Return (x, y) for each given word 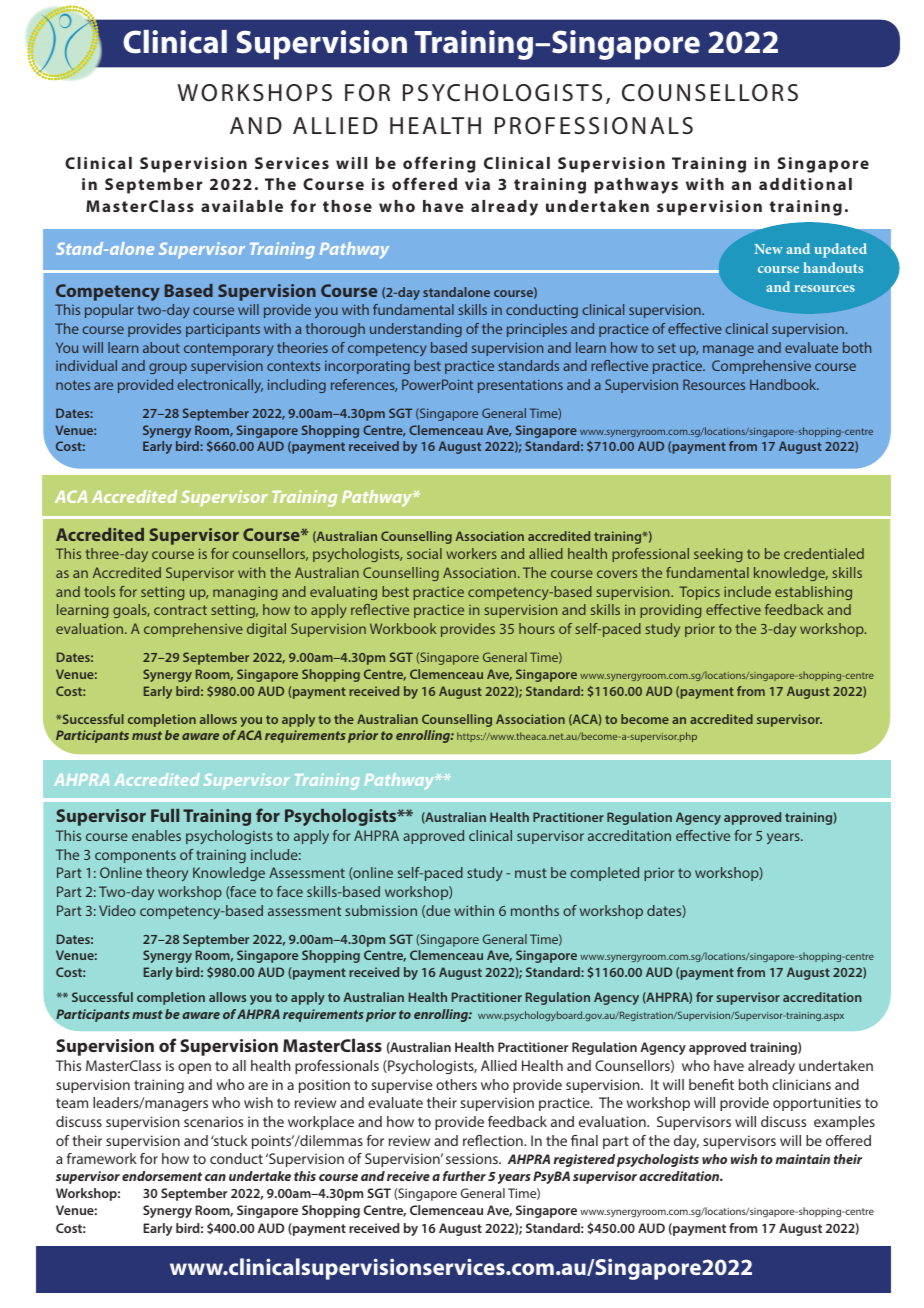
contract (180, 610)
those (347, 206)
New (768, 249)
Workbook (403, 628)
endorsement (162, 1176)
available (242, 206)
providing (670, 611)
